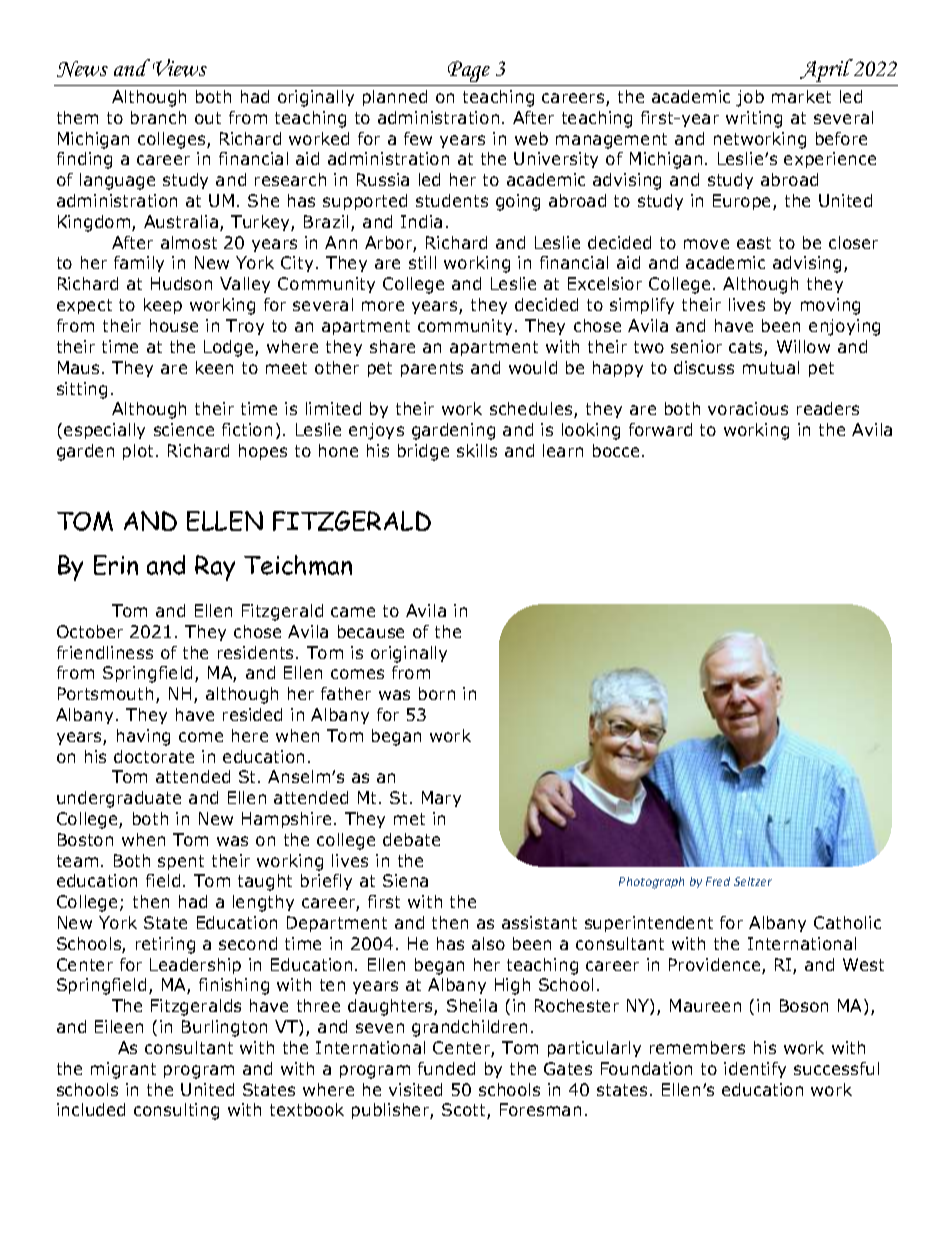  I want to click on job, so click(750, 98).
